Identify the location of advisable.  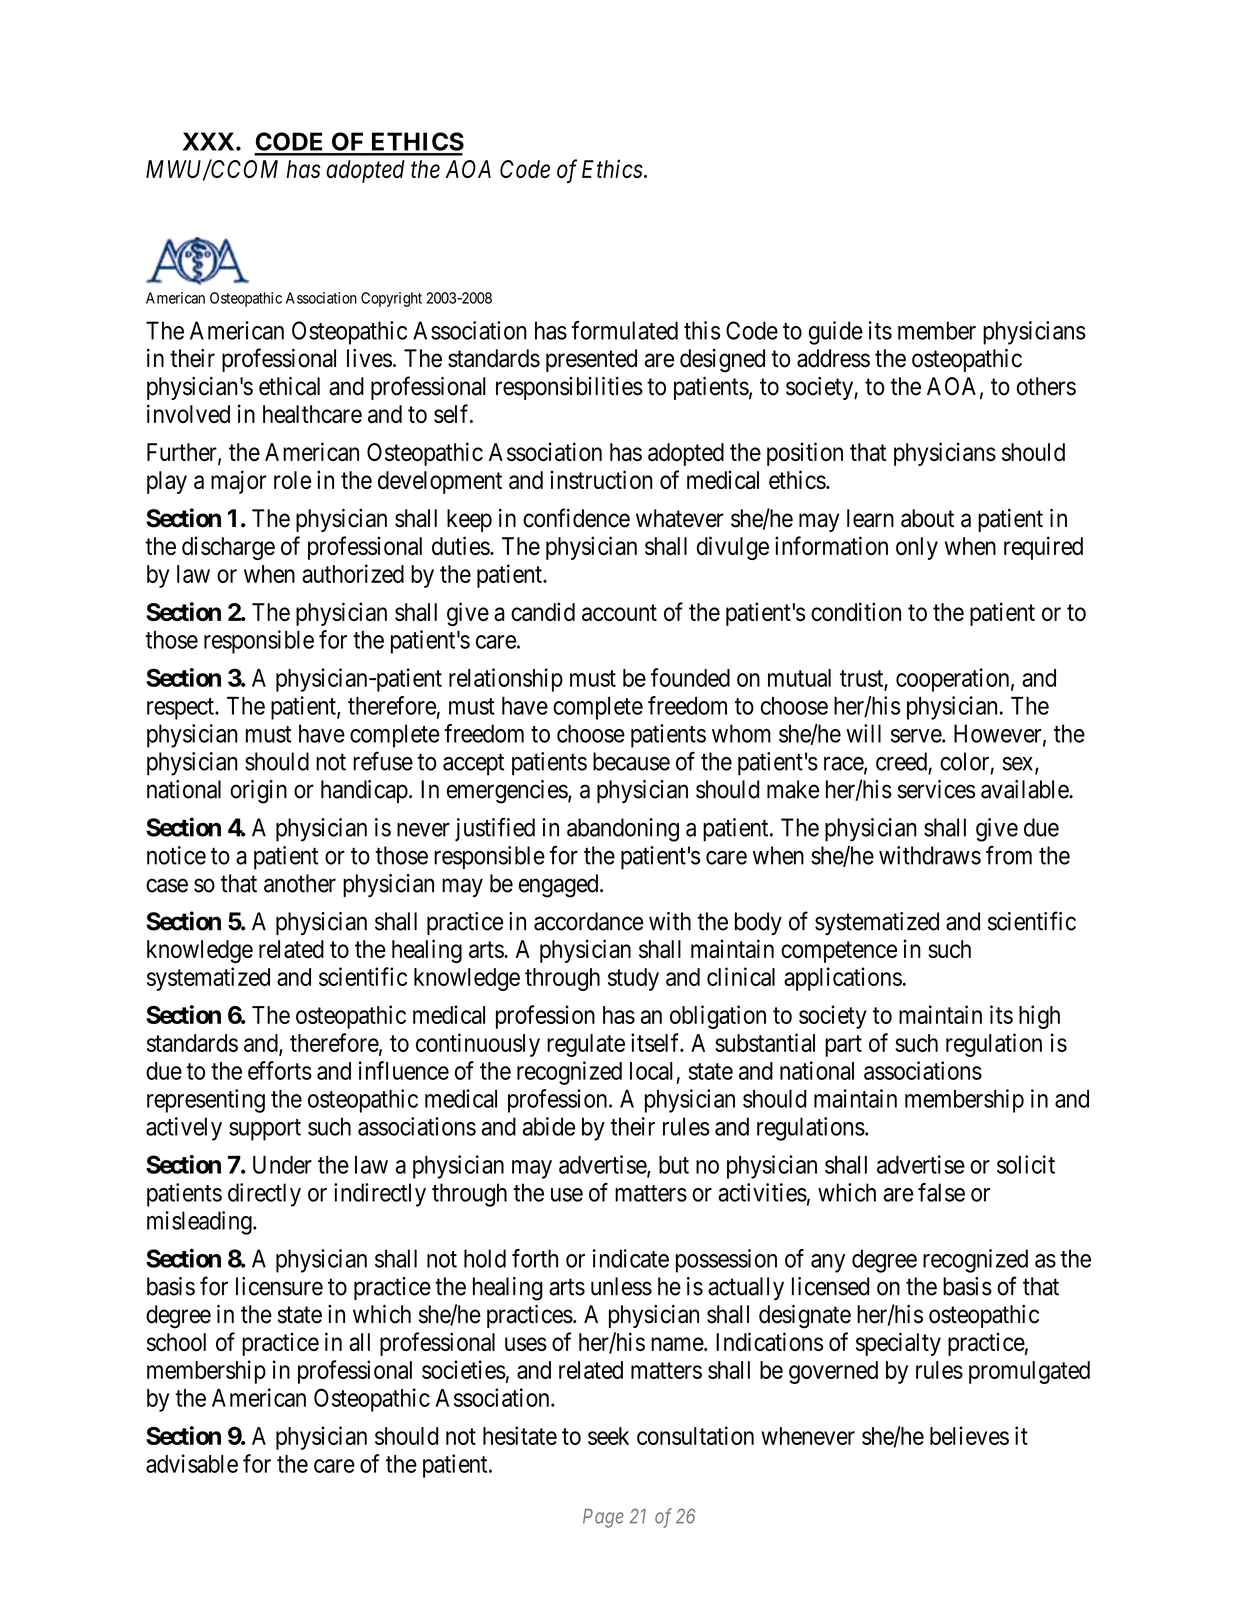
(192, 1463).
